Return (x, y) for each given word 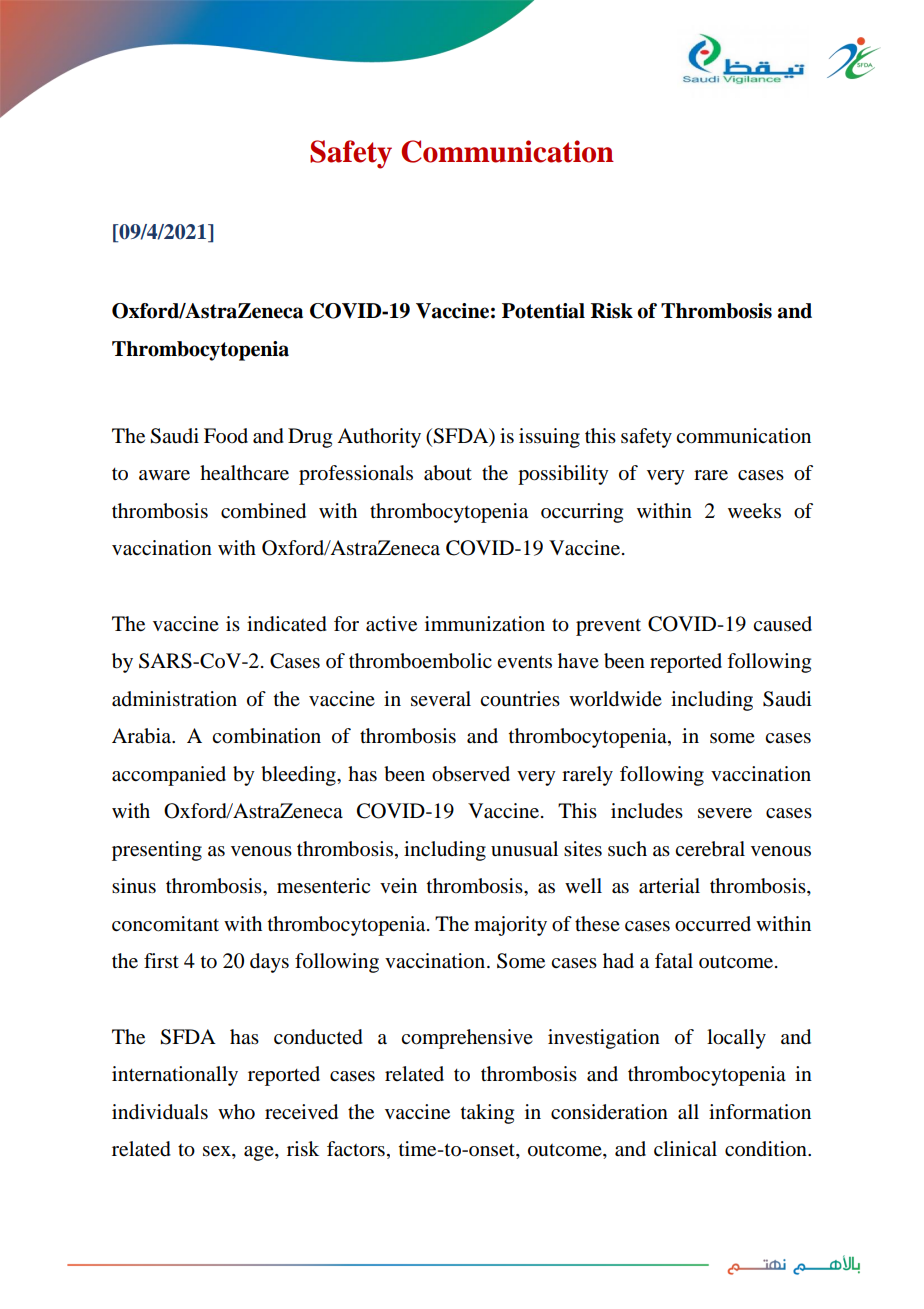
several (441, 699)
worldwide (615, 699)
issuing (549, 438)
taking (487, 1114)
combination (266, 736)
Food (226, 436)
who (236, 1112)
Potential (543, 311)
